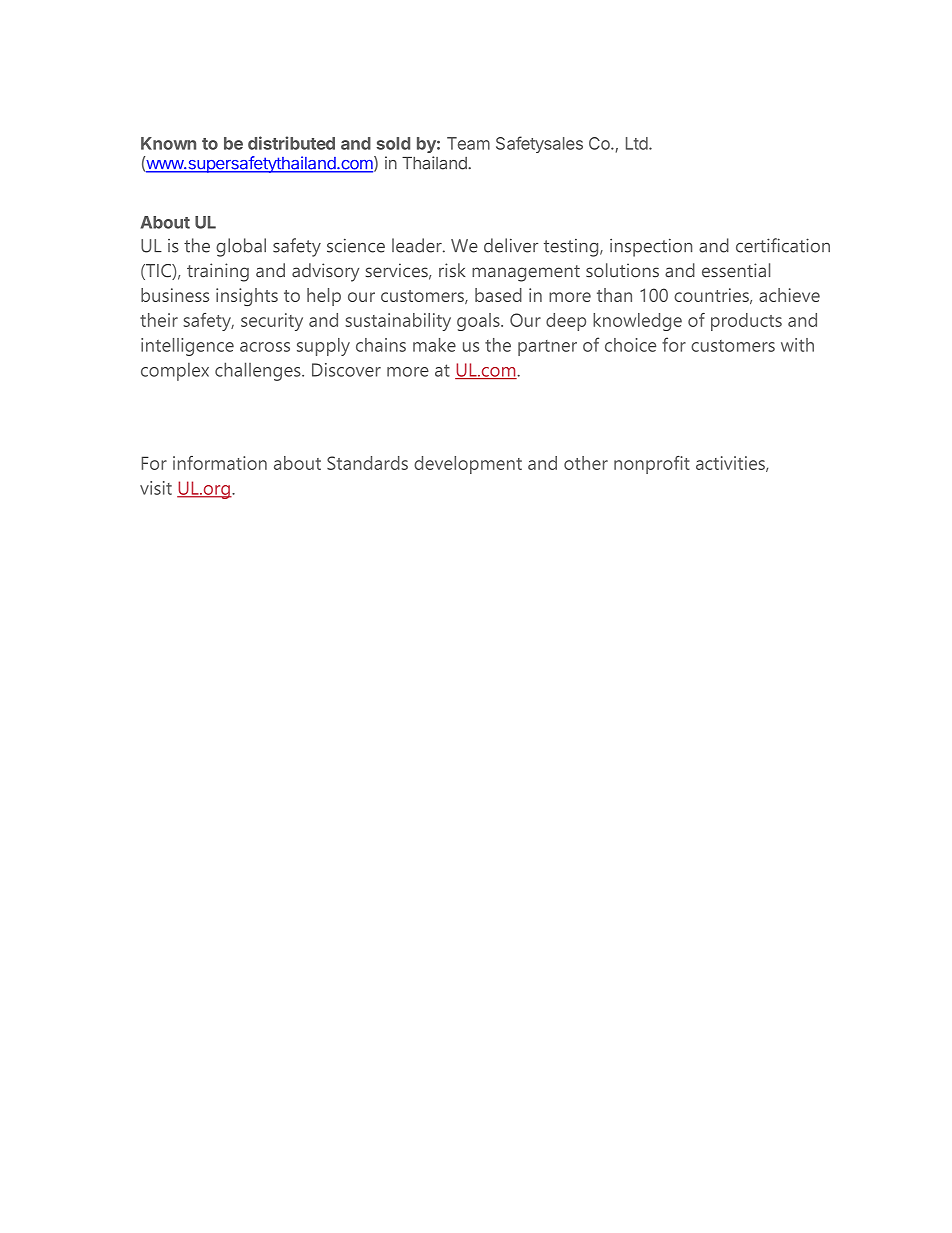 Image resolution: width=952 pixels, height=1233 pixels. Describe the element at coordinates (511, 245) in the document. I see `deliver` at that location.
